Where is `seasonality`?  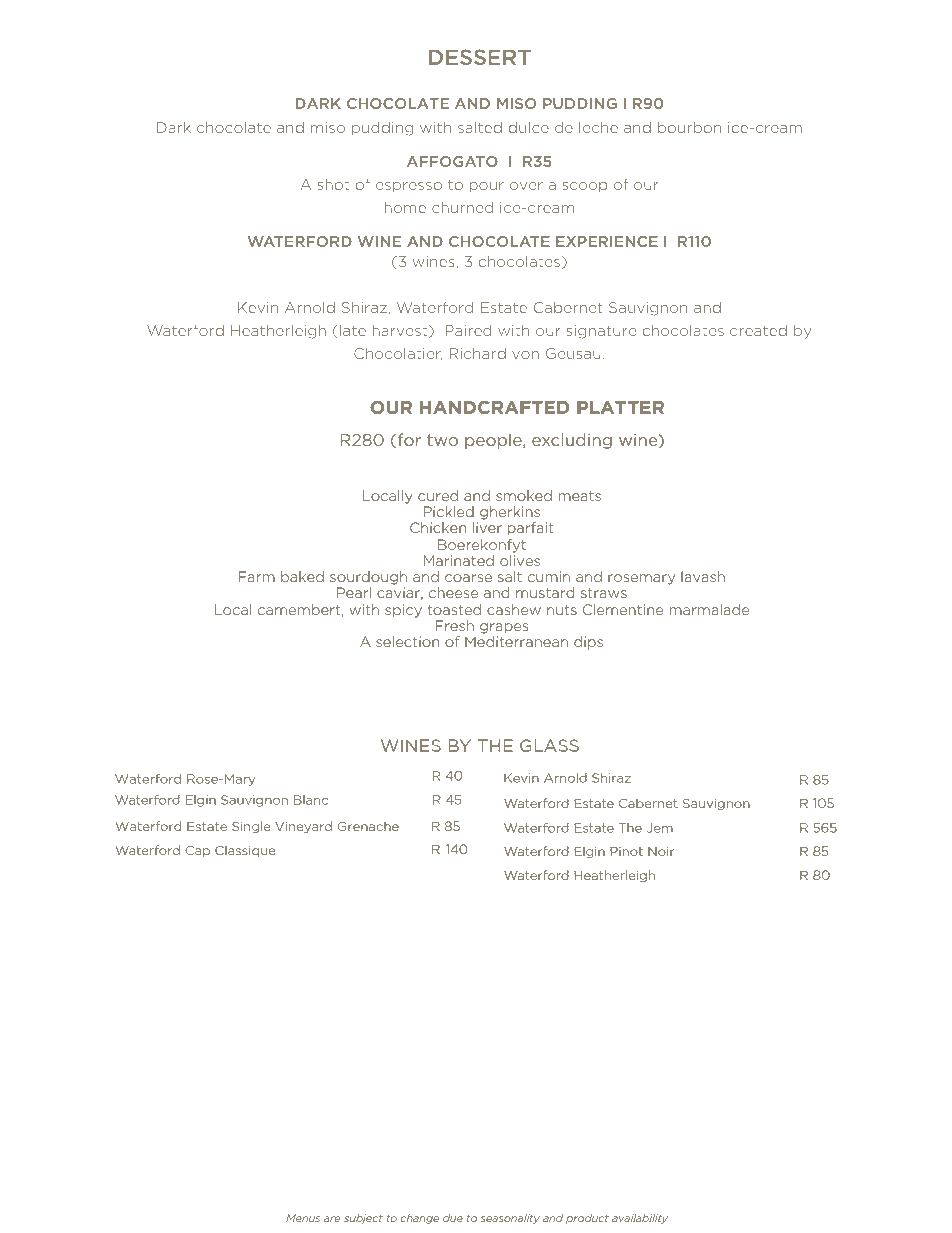
seasonality is located at coordinates (510, 1219).
